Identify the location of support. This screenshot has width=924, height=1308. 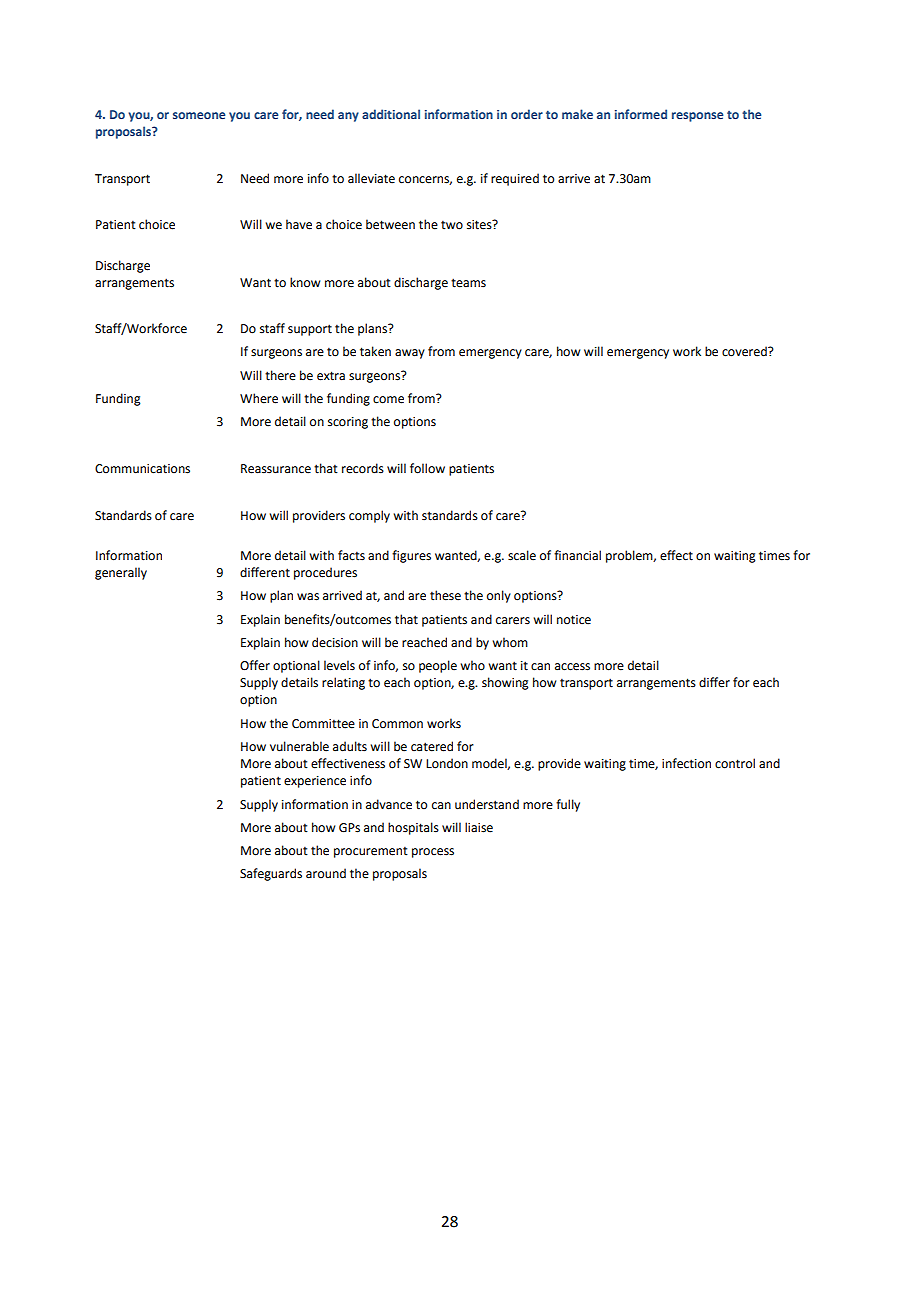
(310, 330).
